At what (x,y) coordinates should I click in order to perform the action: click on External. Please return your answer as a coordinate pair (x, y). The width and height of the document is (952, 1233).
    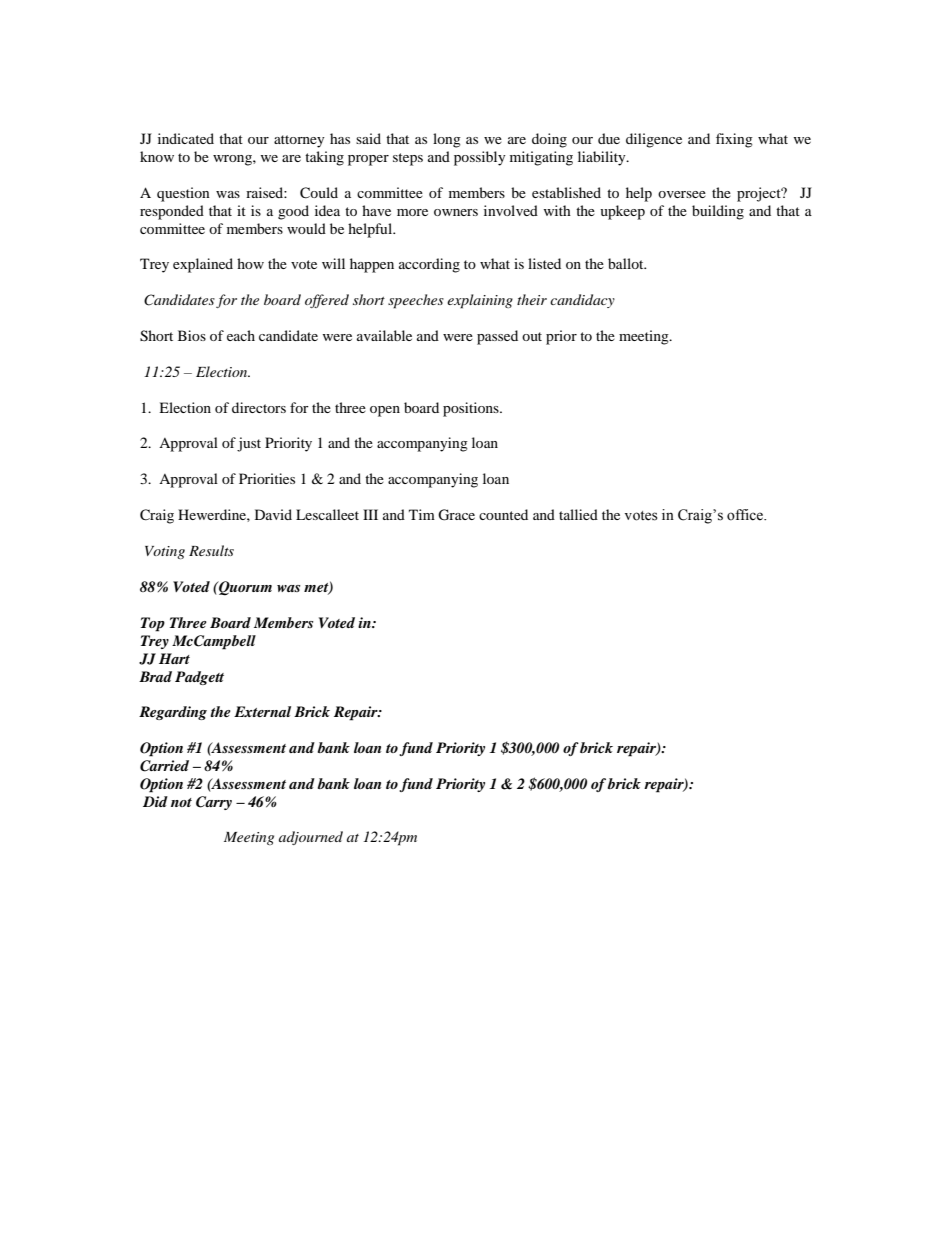
    Looking at the image, I should click on (262, 711).
